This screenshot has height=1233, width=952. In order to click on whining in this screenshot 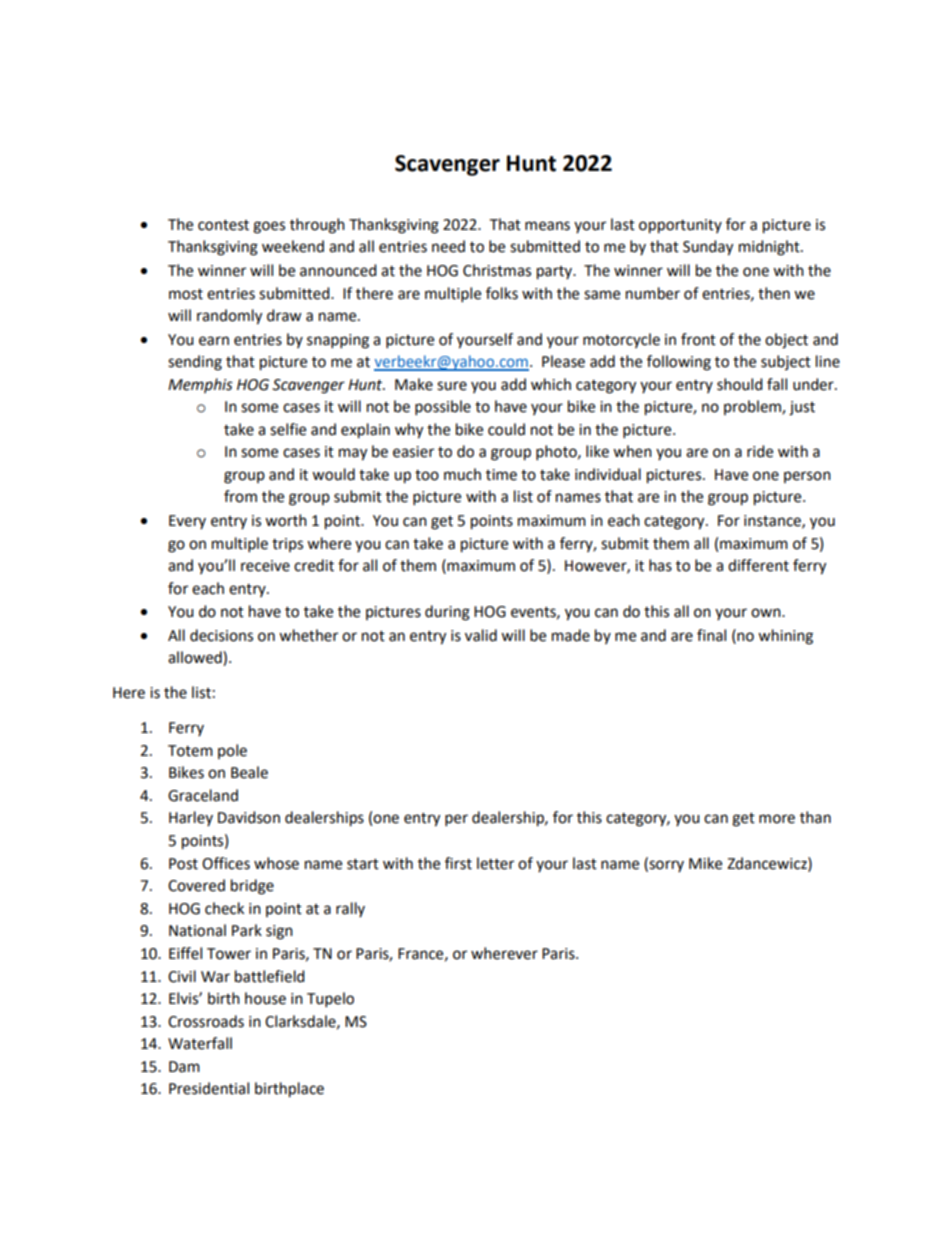, I will do `click(785, 637)`.
